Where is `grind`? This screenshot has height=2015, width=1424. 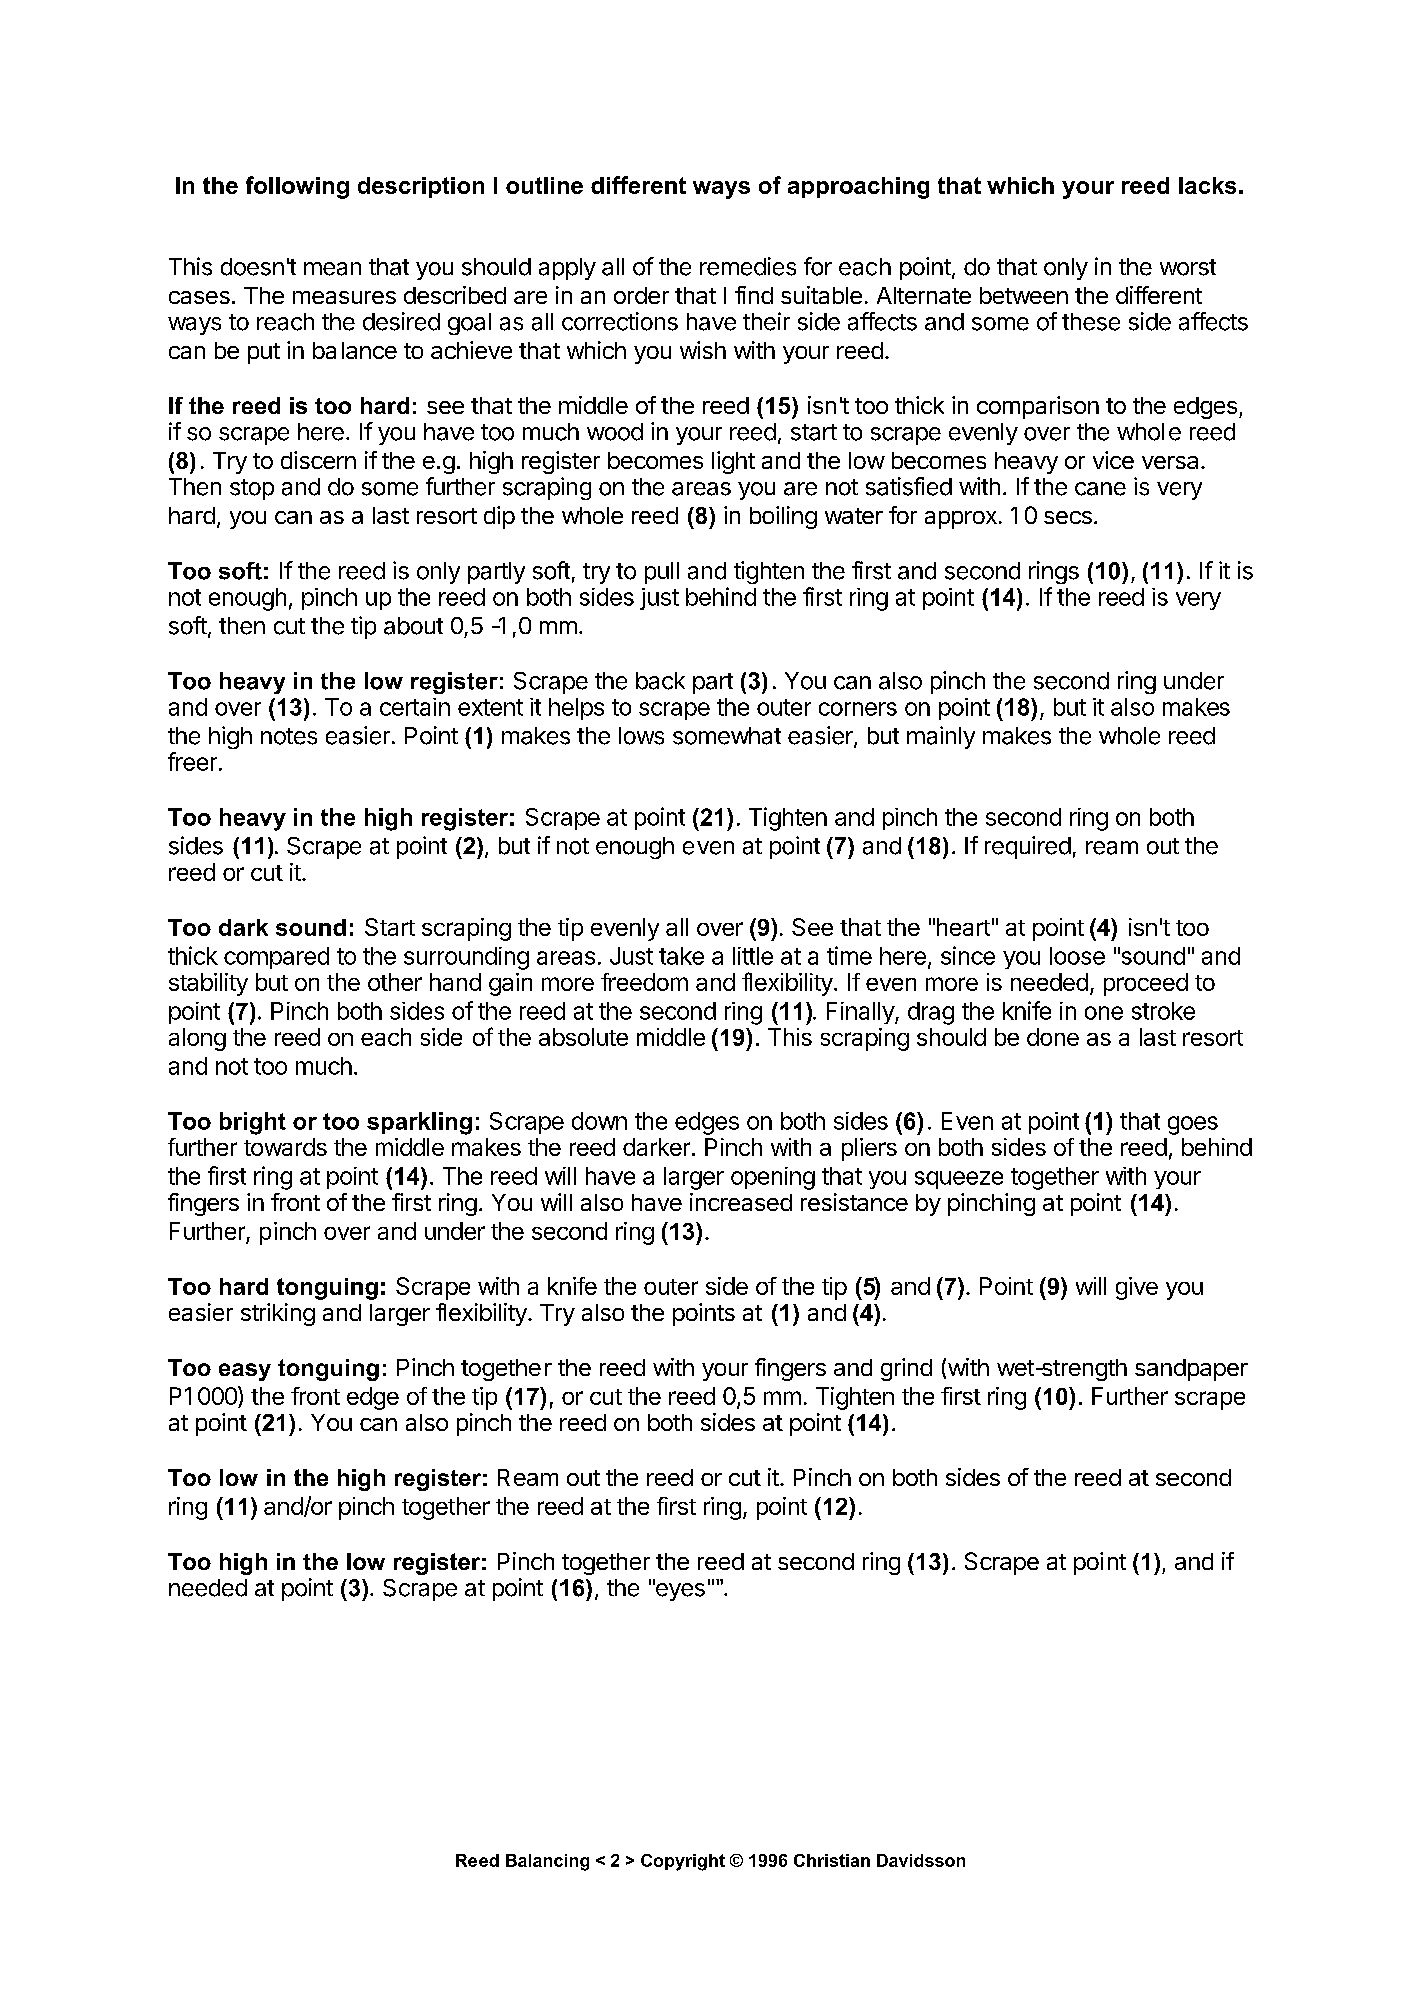
grind is located at coordinates (906, 1369).
